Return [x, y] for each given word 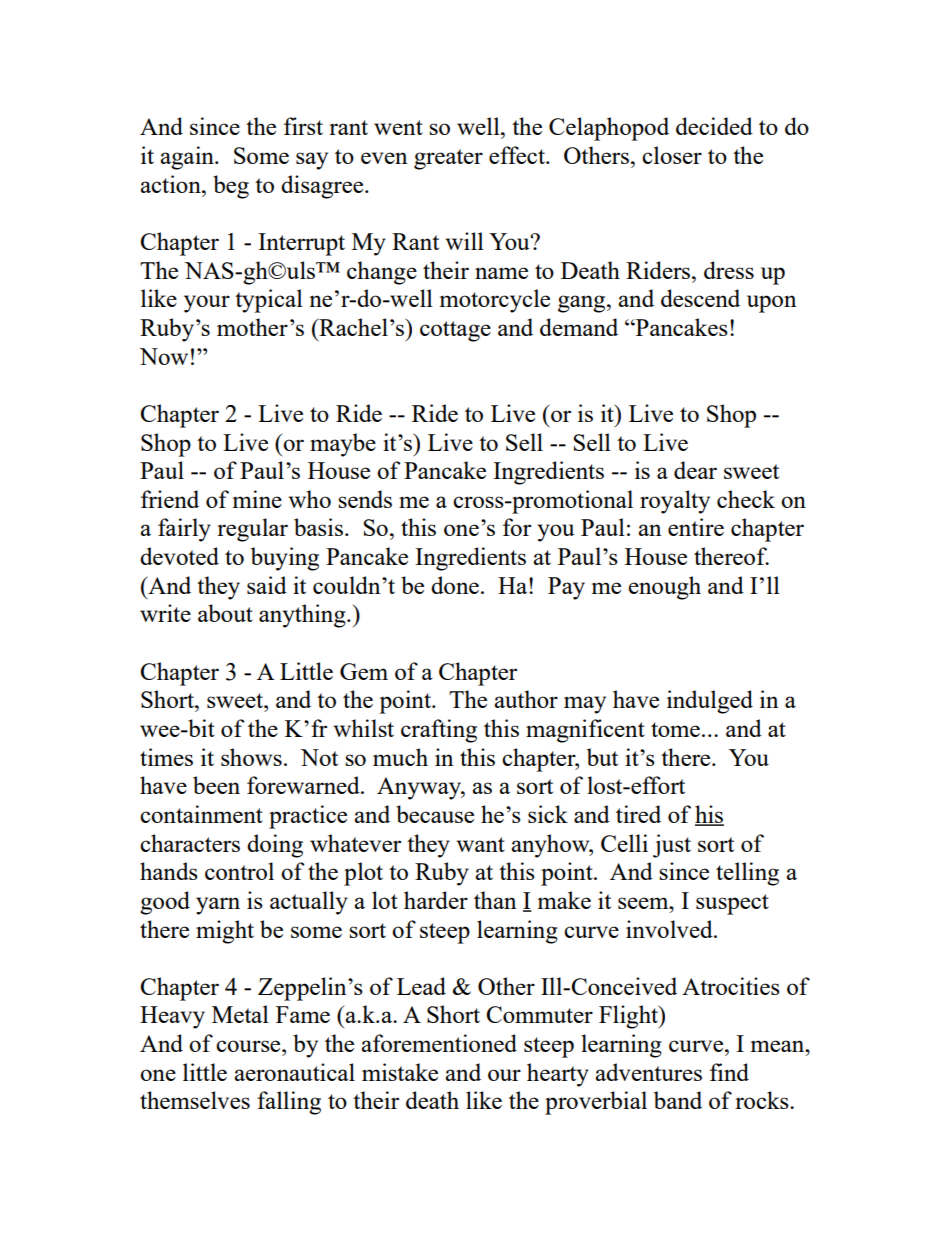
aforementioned [439, 1043]
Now [164, 356]
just [672, 846]
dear [695, 470]
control [239, 871]
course [249, 1046]
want [481, 844]
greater [448, 159]
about [225, 613]
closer [672, 155]
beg [231, 187]
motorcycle [495, 301]
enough [665, 588]
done [455, 585]
